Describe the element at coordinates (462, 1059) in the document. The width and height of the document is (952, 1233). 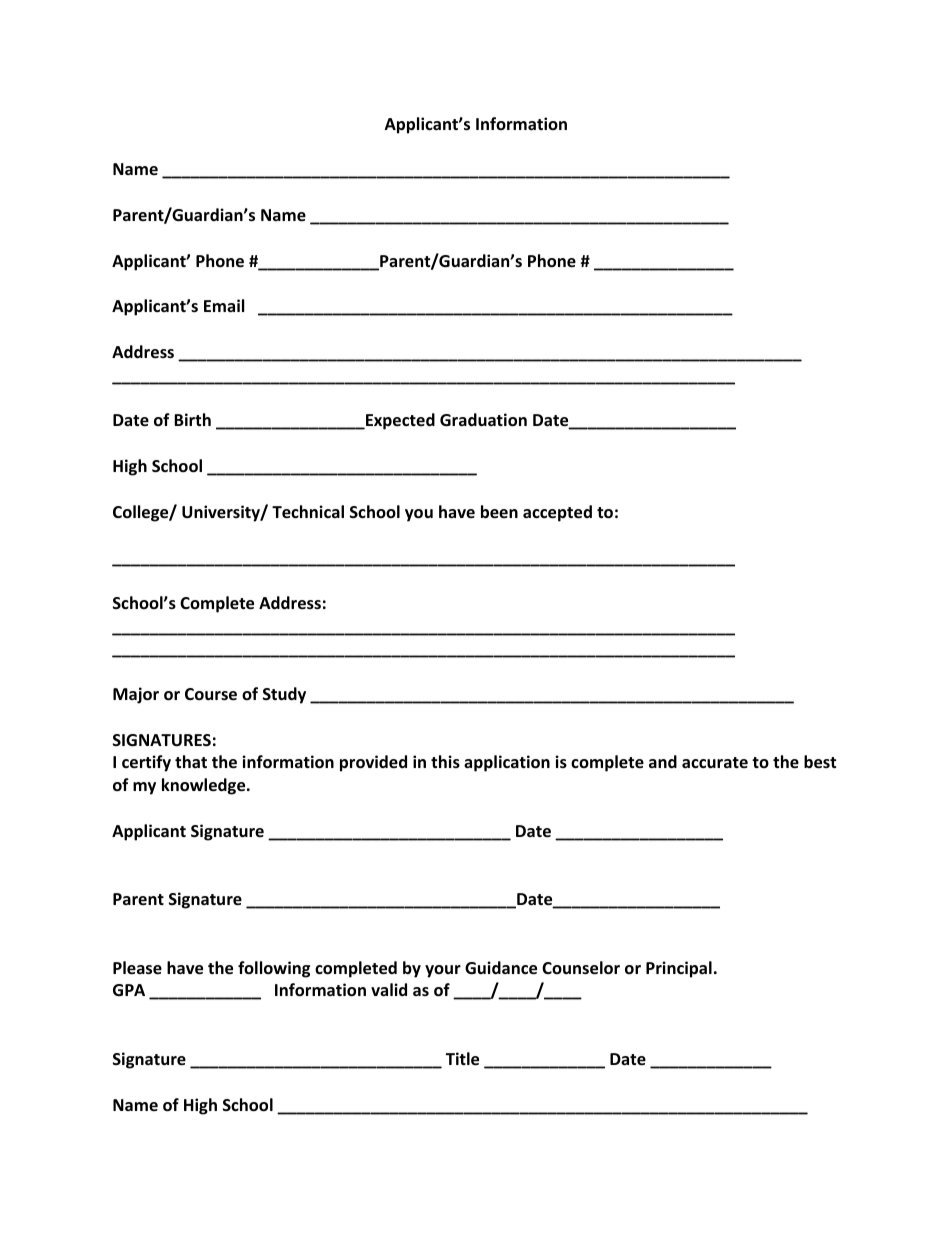
I see `Title` at that location.
